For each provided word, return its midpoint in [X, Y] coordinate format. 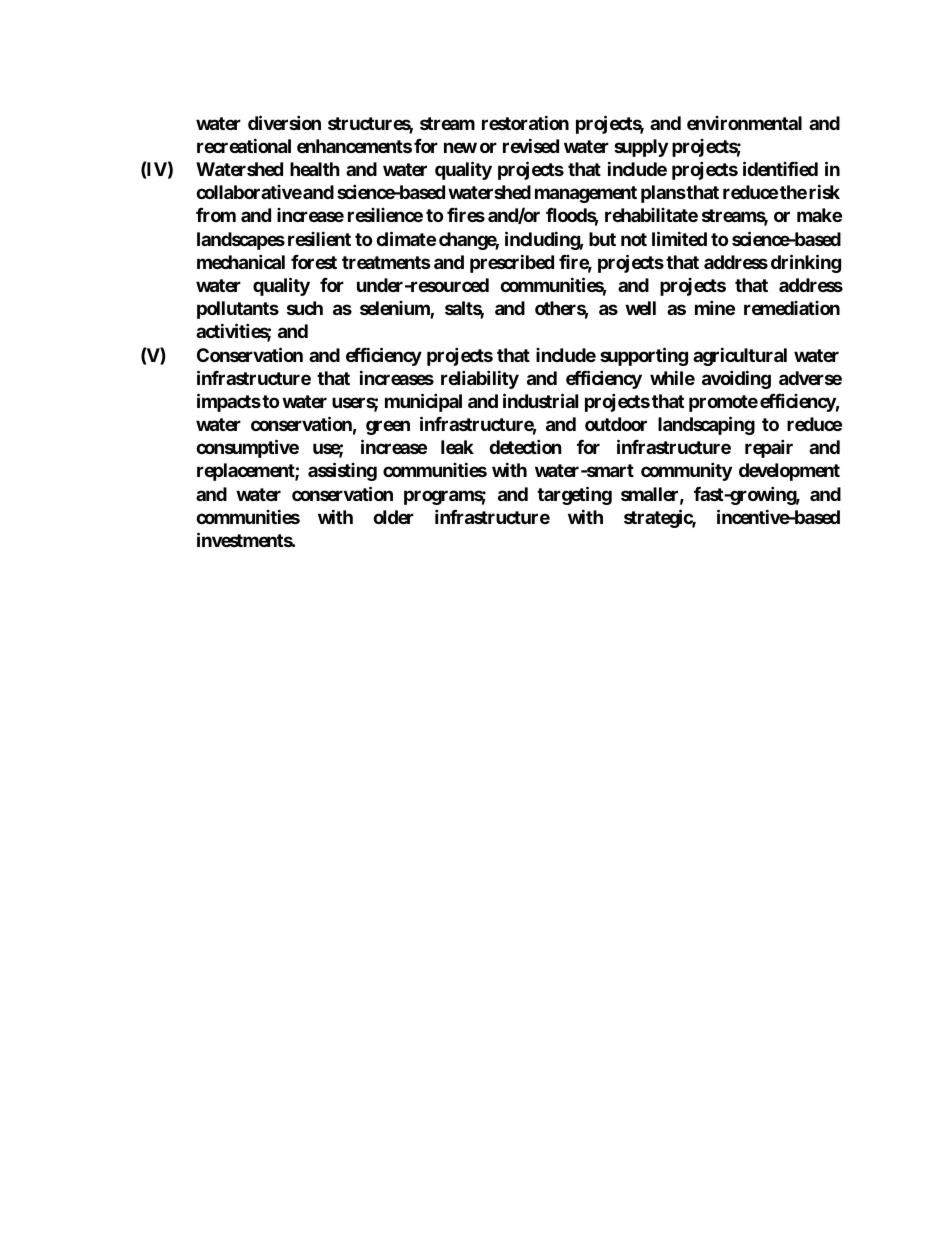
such [305, 308]
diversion [284, 122]
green [388, 427]
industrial [540, 400]
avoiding [736, 379]
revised [531, 145]
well [640, 308]
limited [679, 238]
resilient [319, 238]
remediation [792, 308]
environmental [744, 123]
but [602, 239]
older [393, 517]
